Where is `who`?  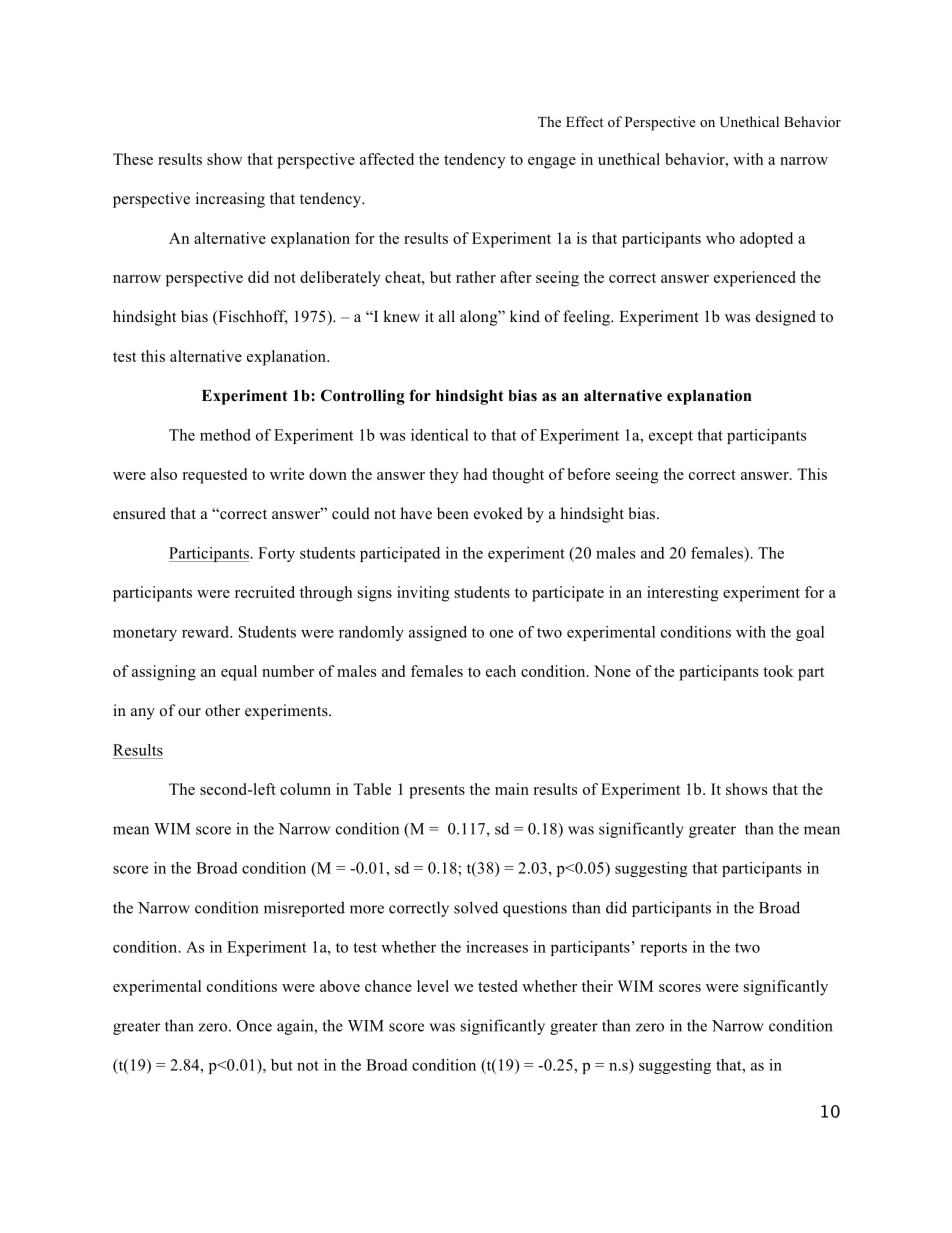 who is located at coordinates (720, 238).
